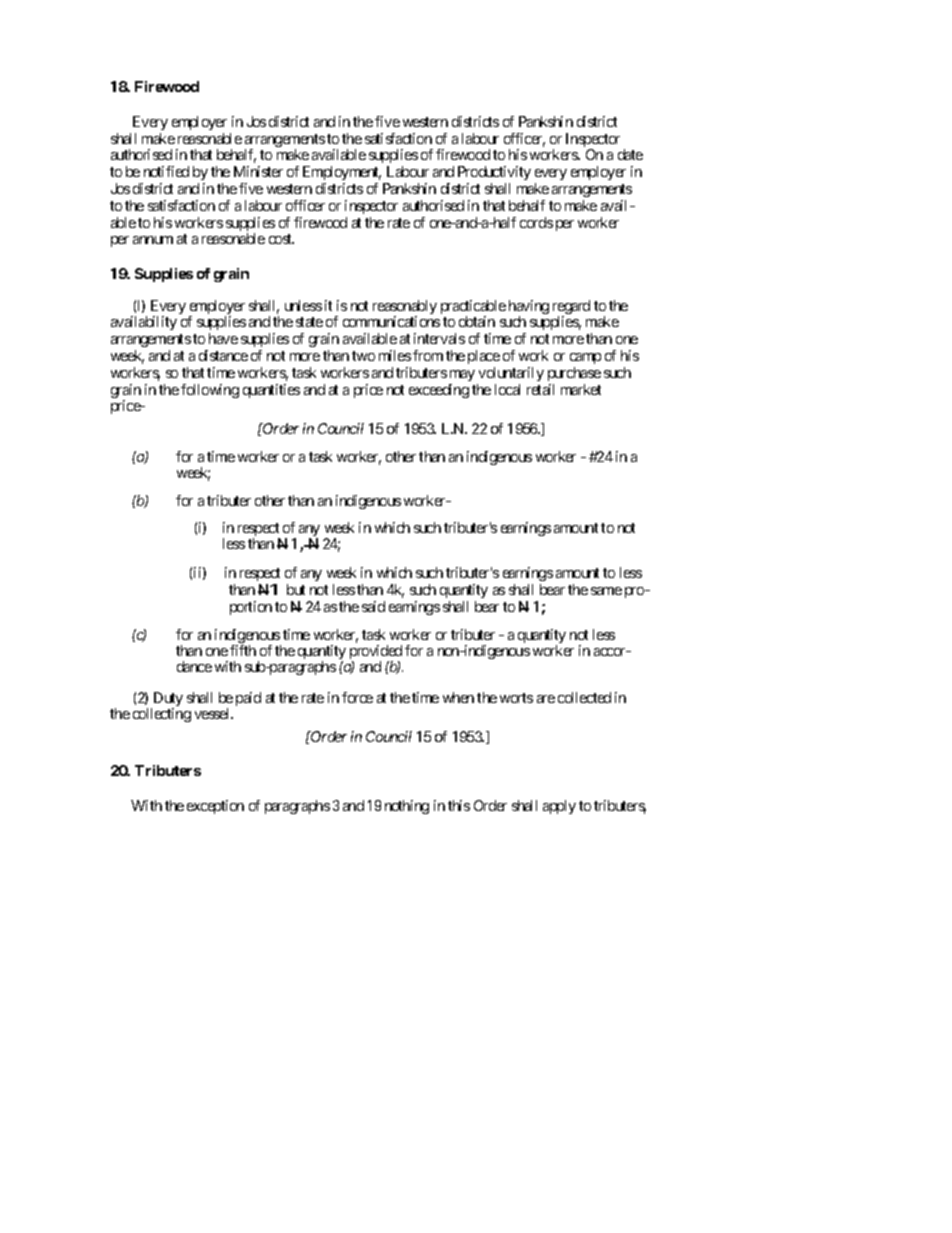  What do you see at coordinates (630, 154) in the screenshot?
I see `date` at bounding box center [630, 154].
